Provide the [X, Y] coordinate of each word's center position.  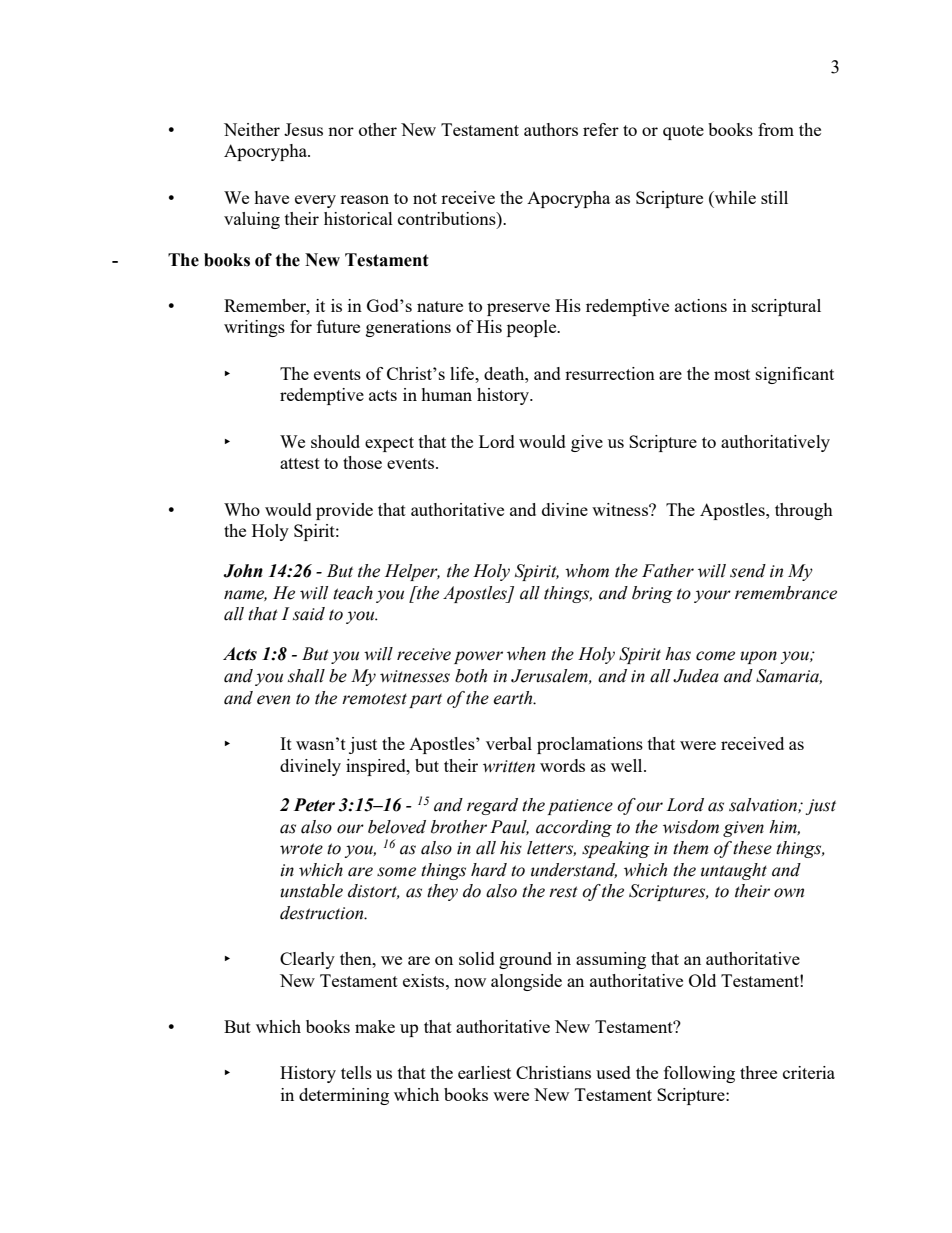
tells [356, 1072]
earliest [484, 1072]
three [758, 1072]
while [734, 197]
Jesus [303, 129]
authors [551, 129]
